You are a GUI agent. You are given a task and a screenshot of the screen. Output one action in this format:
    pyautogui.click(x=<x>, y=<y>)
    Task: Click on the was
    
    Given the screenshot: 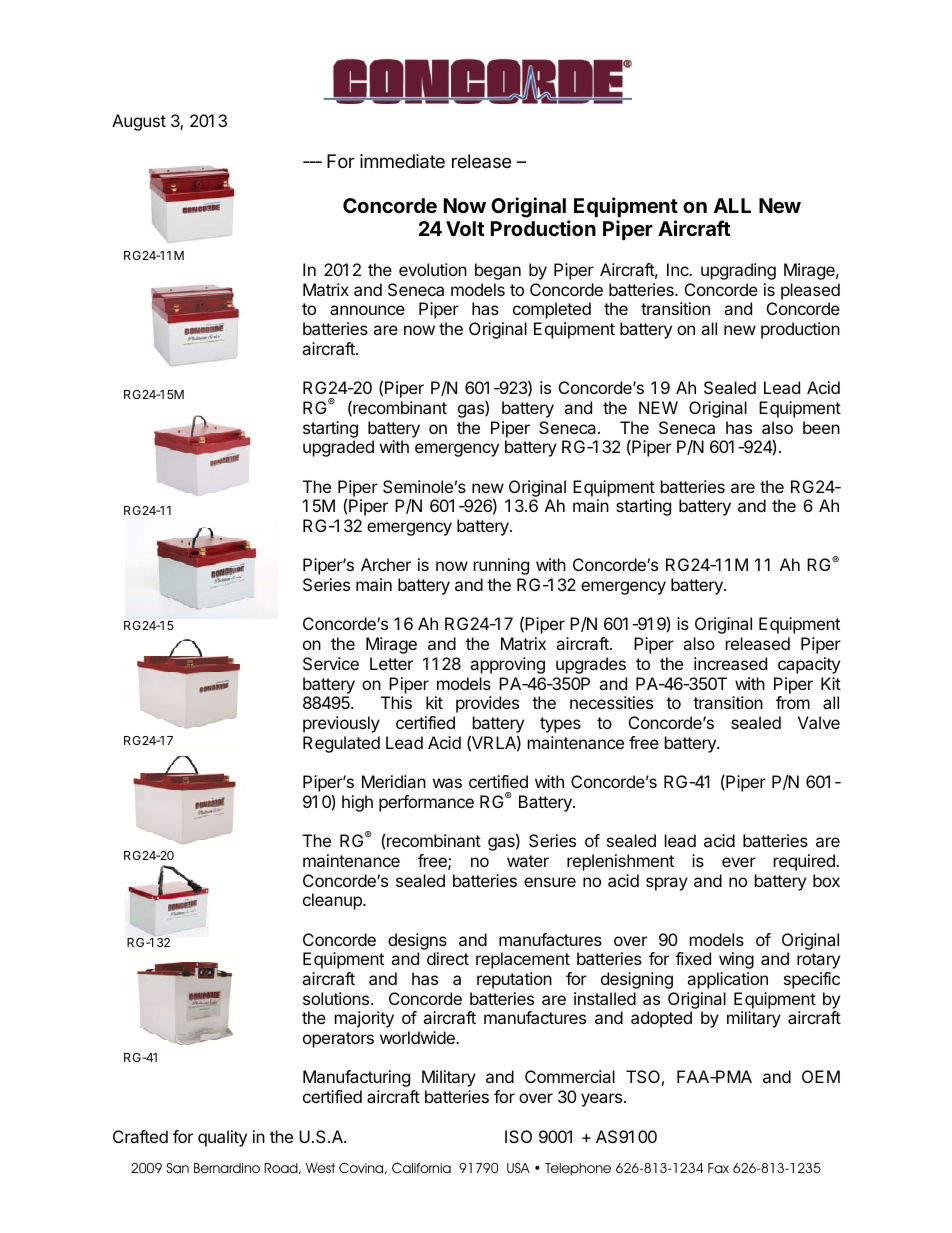 What is the action you would take?
    pyautogui.click(x=447, y=783)
